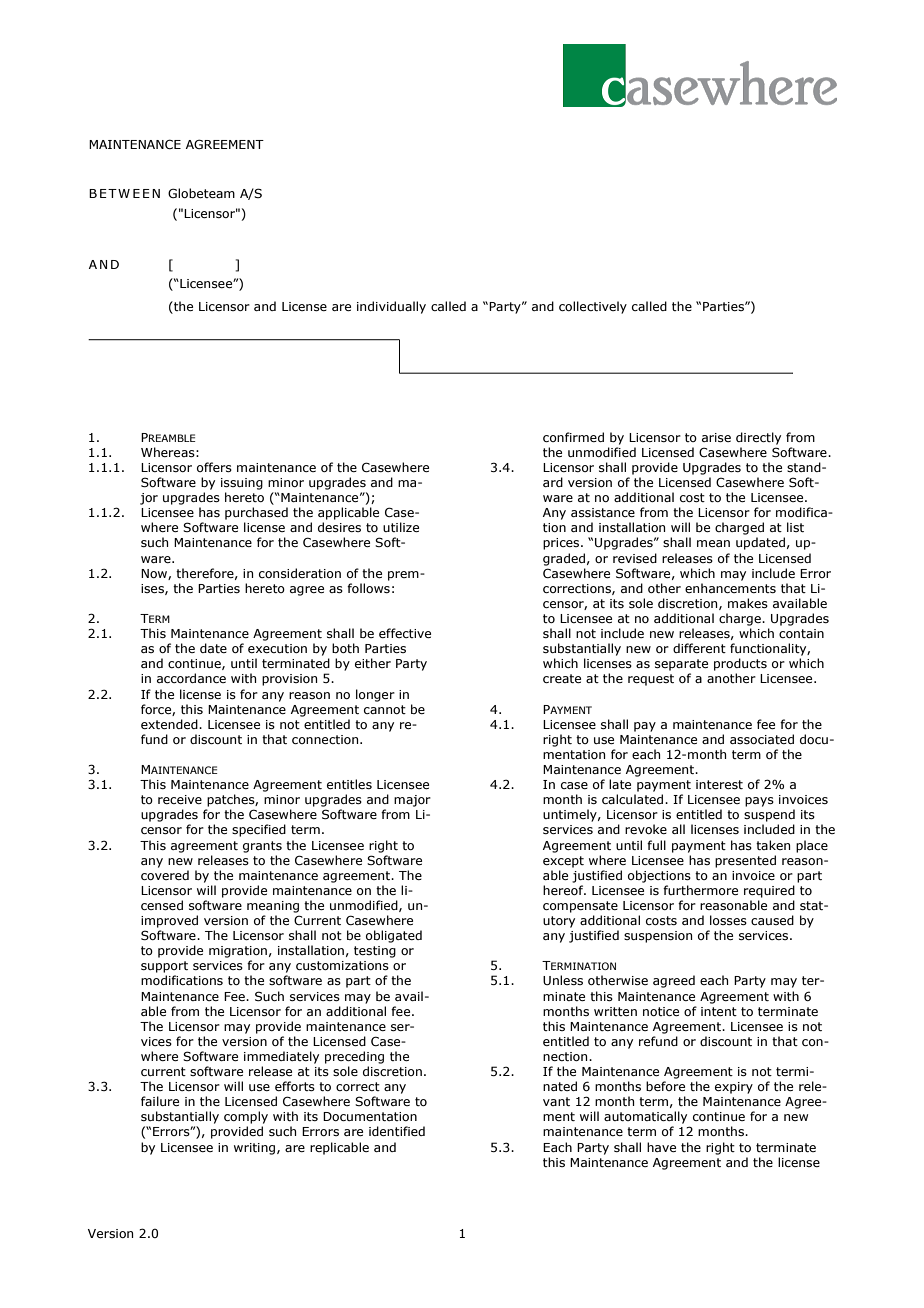  I want to click on individually, so click(391, 307).
